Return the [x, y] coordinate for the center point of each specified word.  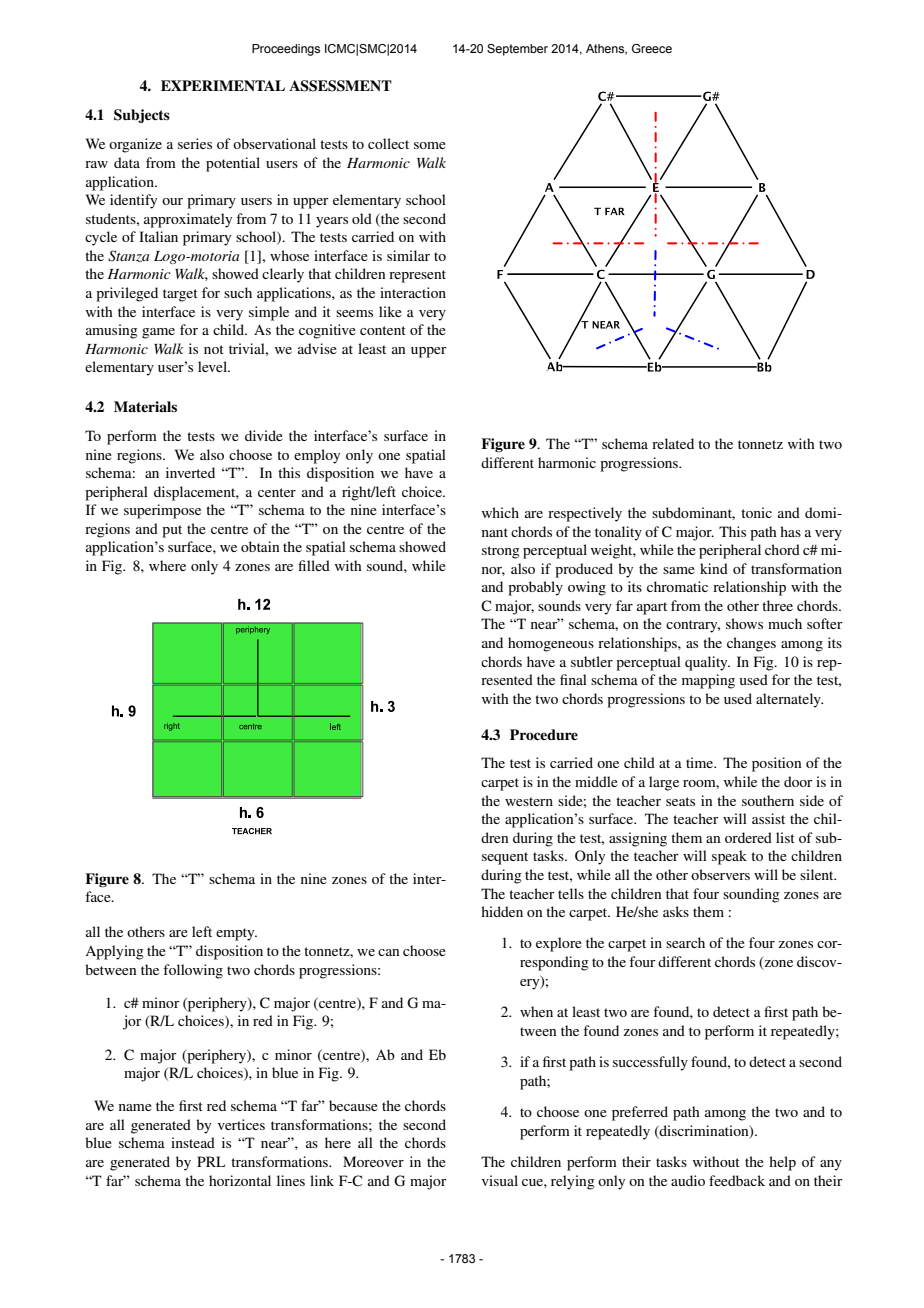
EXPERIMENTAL [223, 85]
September [517, 50]
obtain [260, 546]
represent [417, 276]
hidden [502, 911]
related [673, 443]
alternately [789, 700]
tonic [756, 512]
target [180, 295]
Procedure [544, 735]
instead [193, 1142]
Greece [652, 48]
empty [236, 934]
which [500, 512]
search [685, 942]
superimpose [162, 511]
